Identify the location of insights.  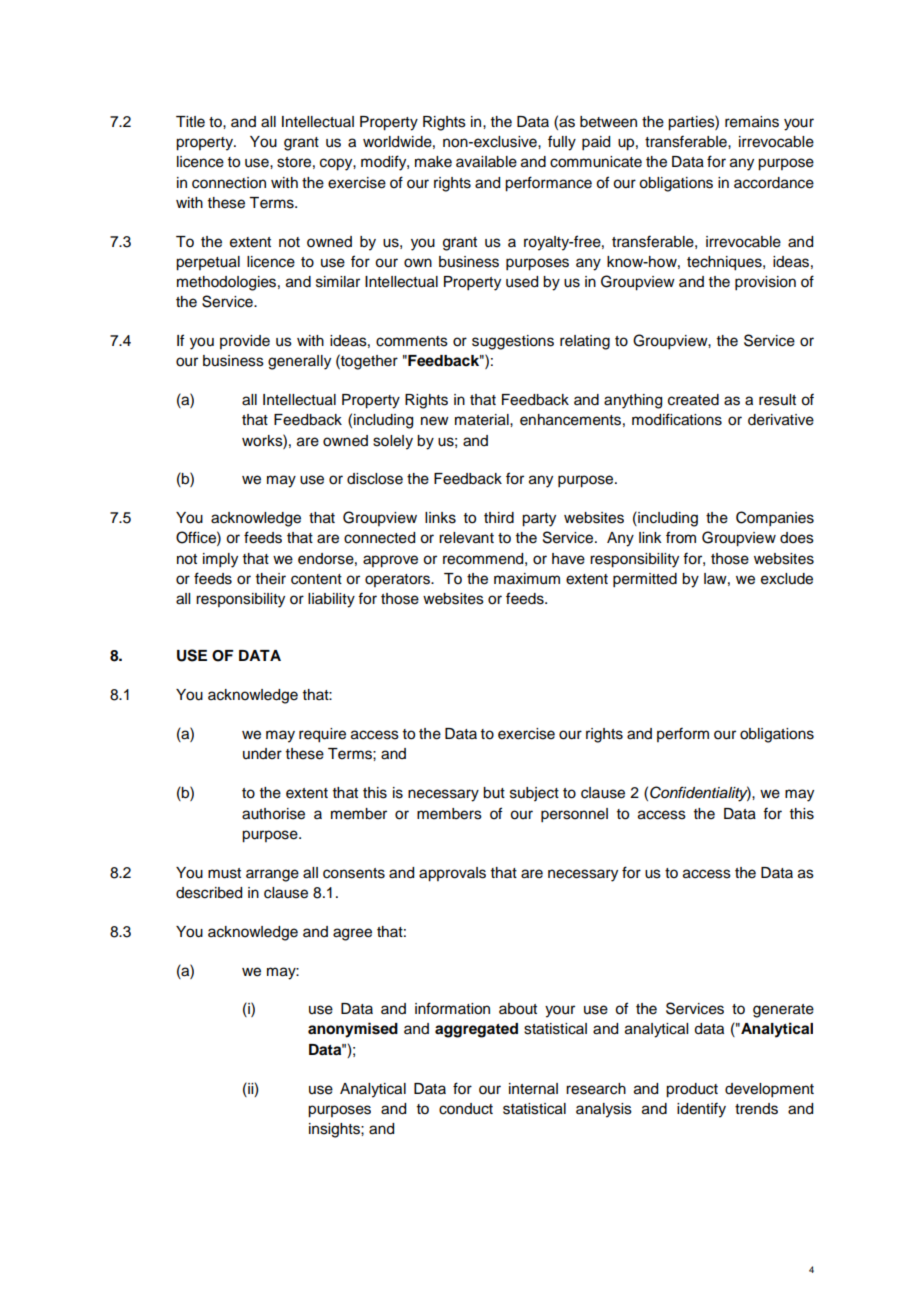
(335, 1130).
